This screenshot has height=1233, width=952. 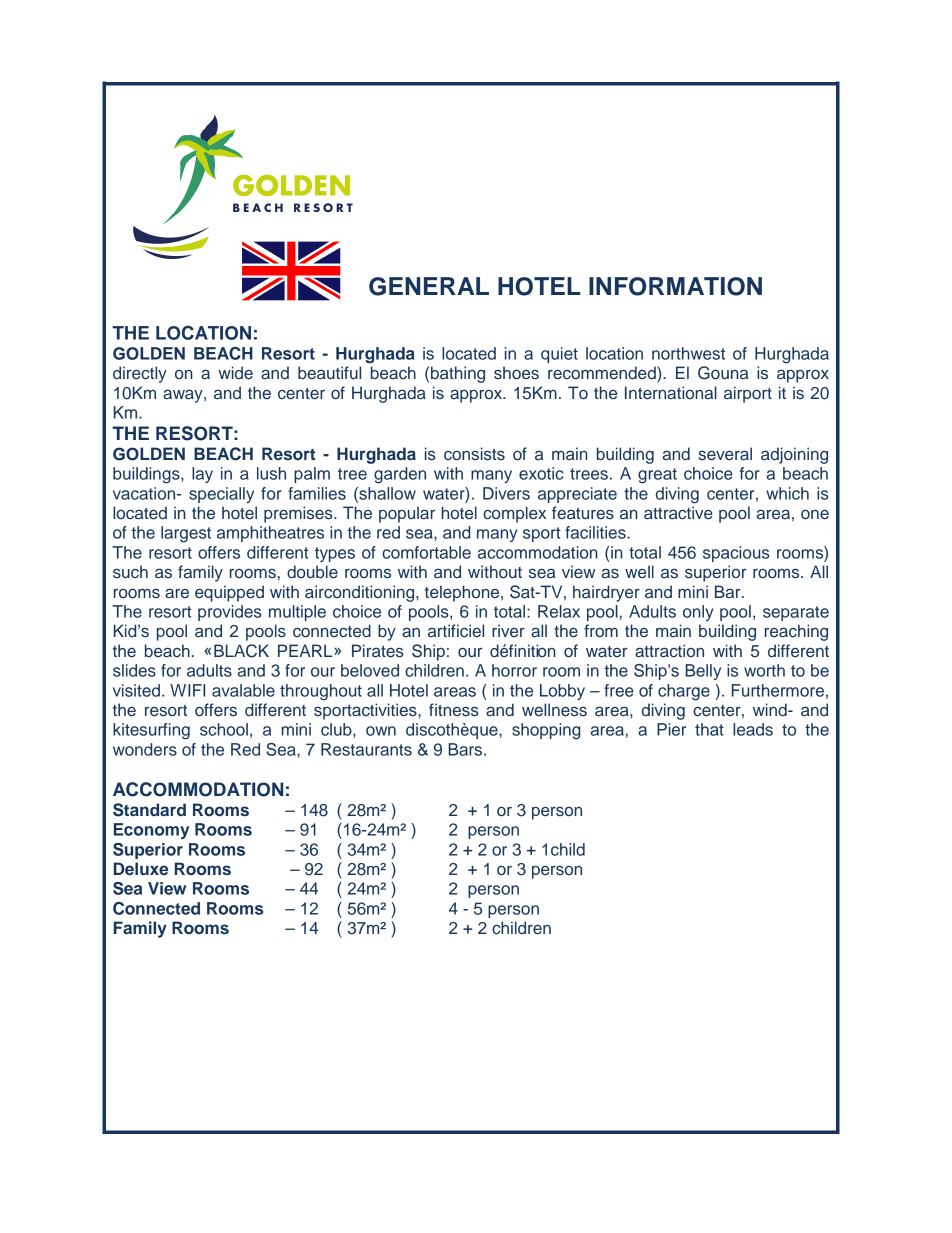 What do you see at coordinates (462, 593) in the screenshot?
I see `telephone` at bounding box center [462, 593].
